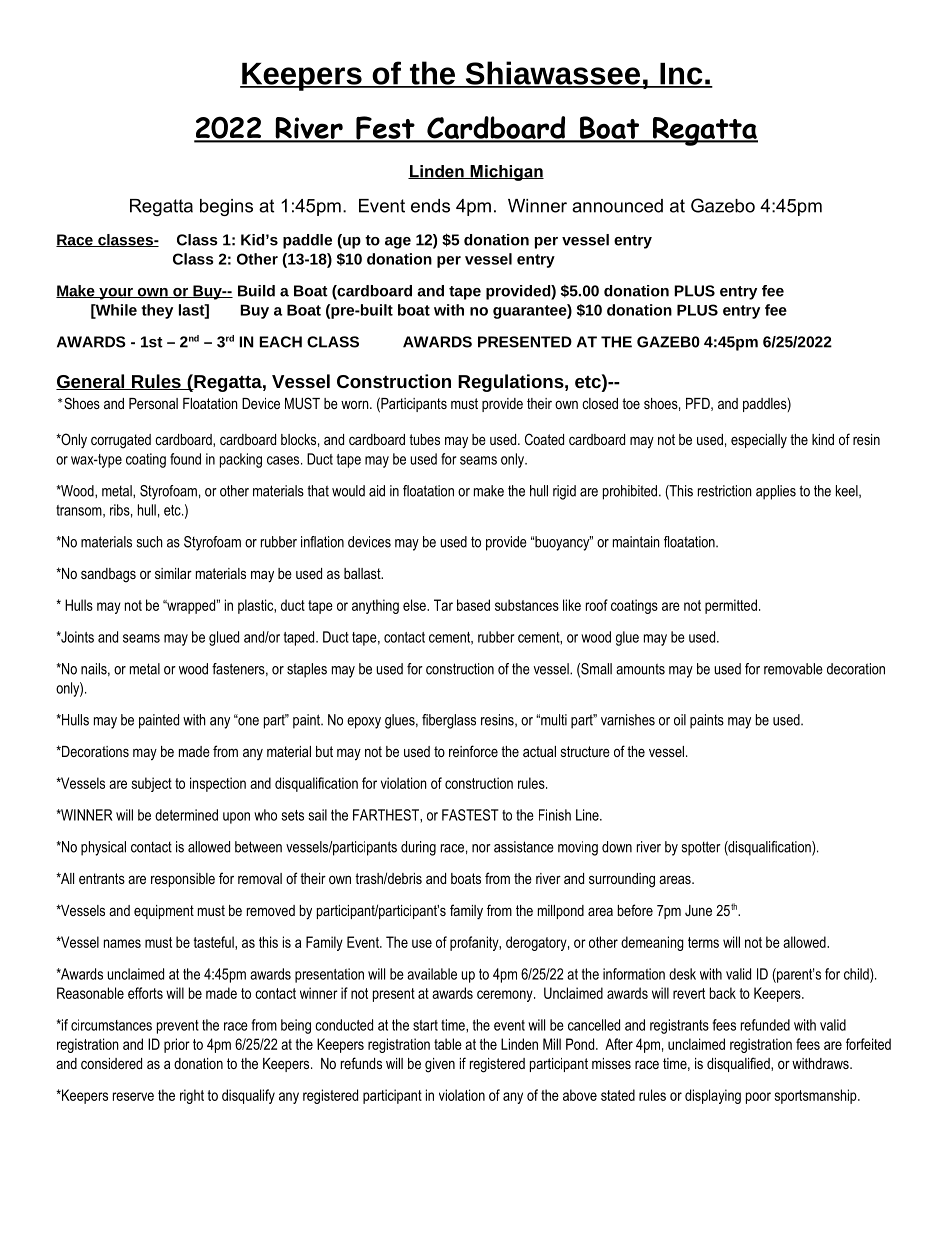 This document has height=1233, width=952. Describe the element at coordinates (226, 207) in the document. I see `begins` at that location.
